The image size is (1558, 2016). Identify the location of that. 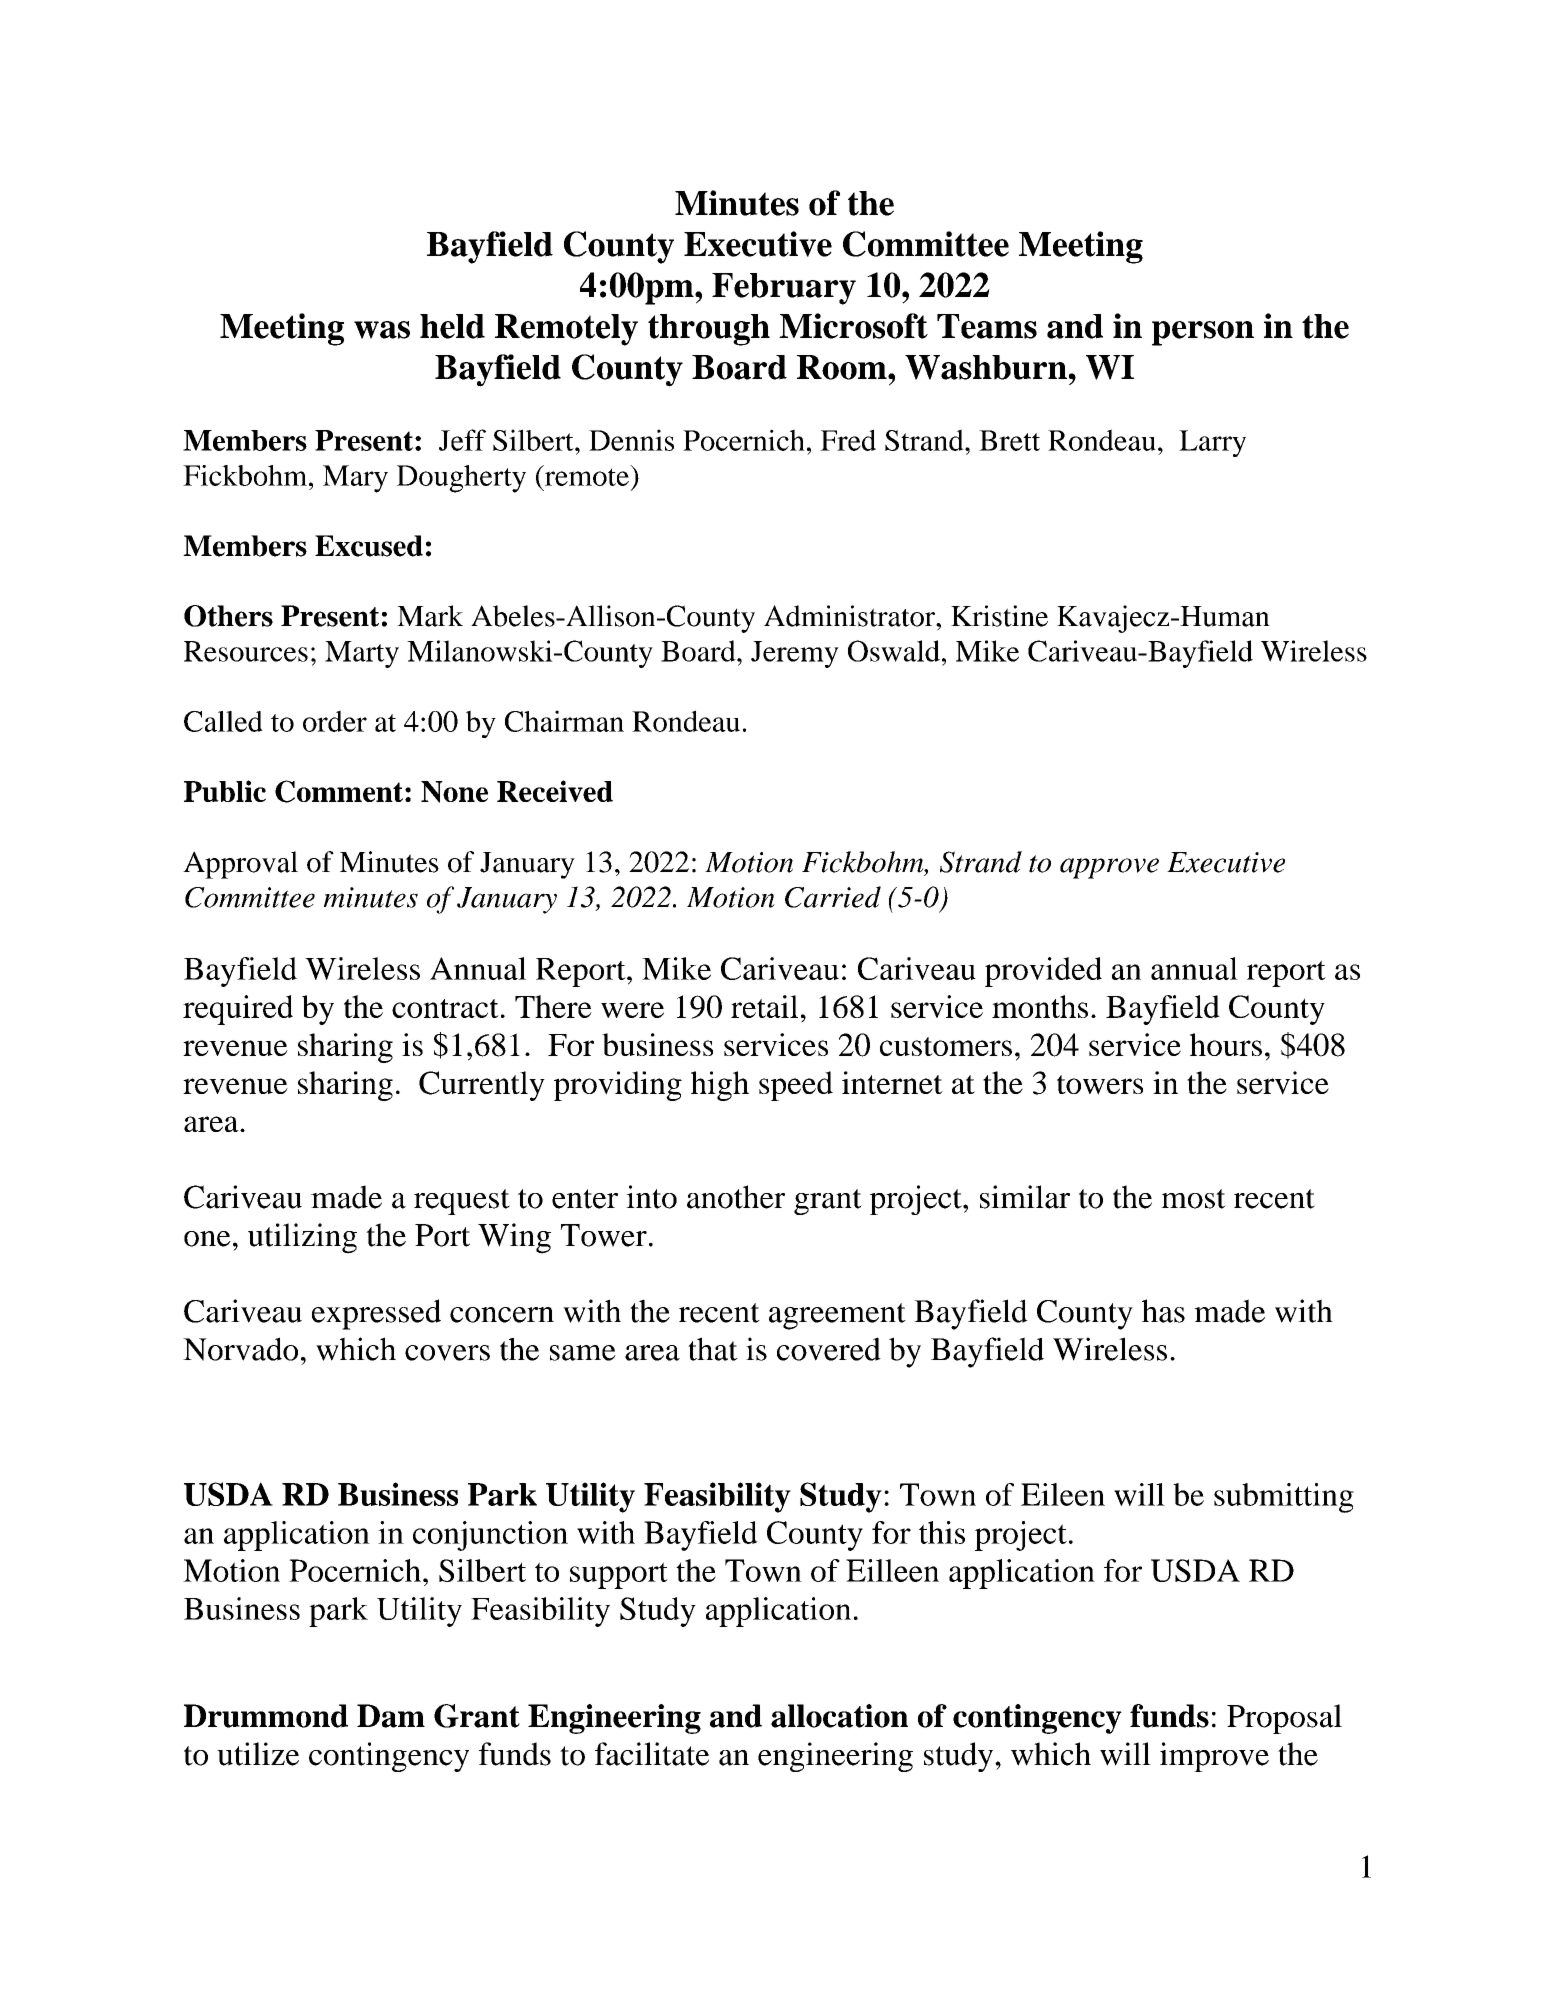
(713, 1349).
